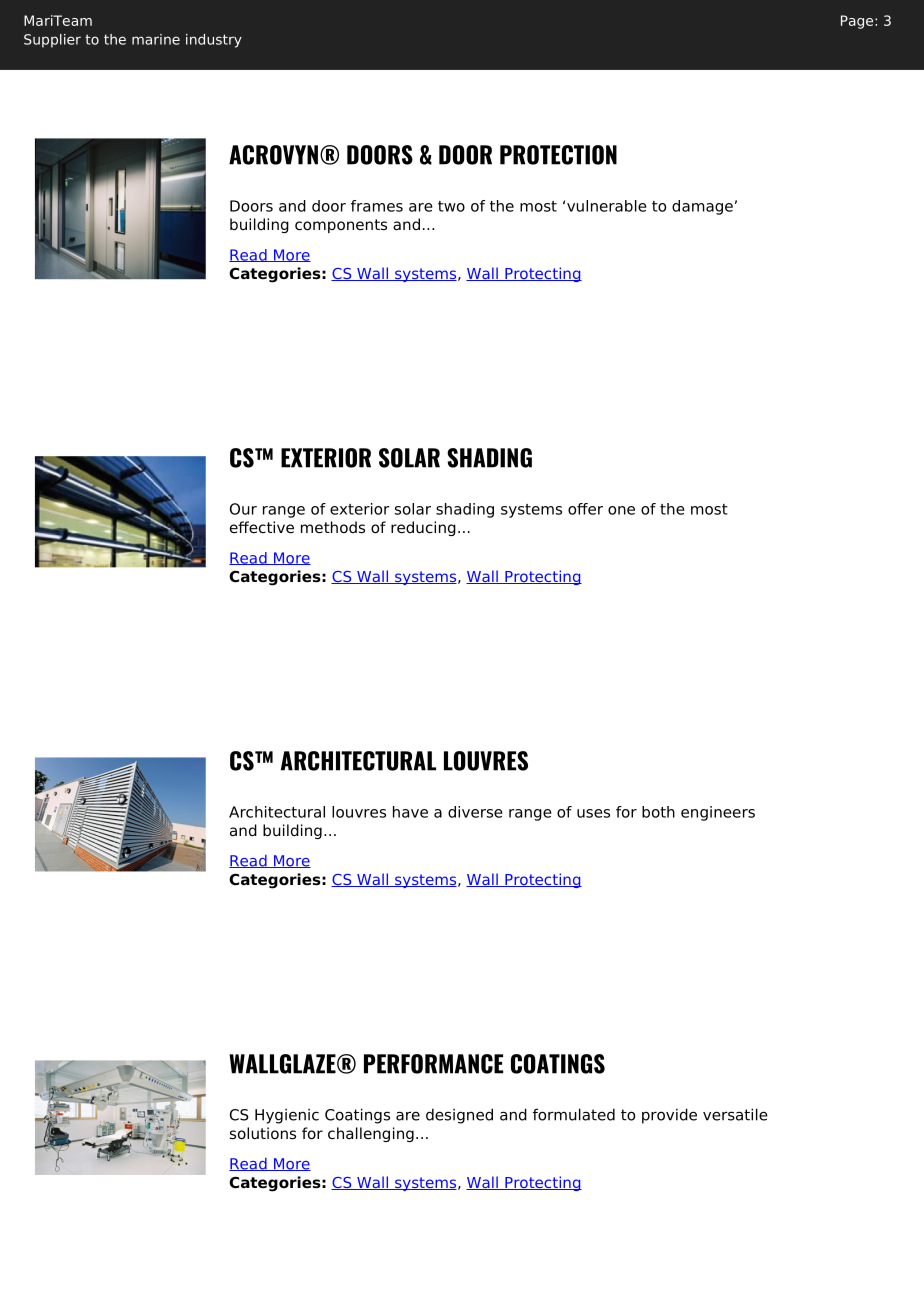 The width and height of the page is (924, 1308). I want to click on damage, so click(702, 207).
